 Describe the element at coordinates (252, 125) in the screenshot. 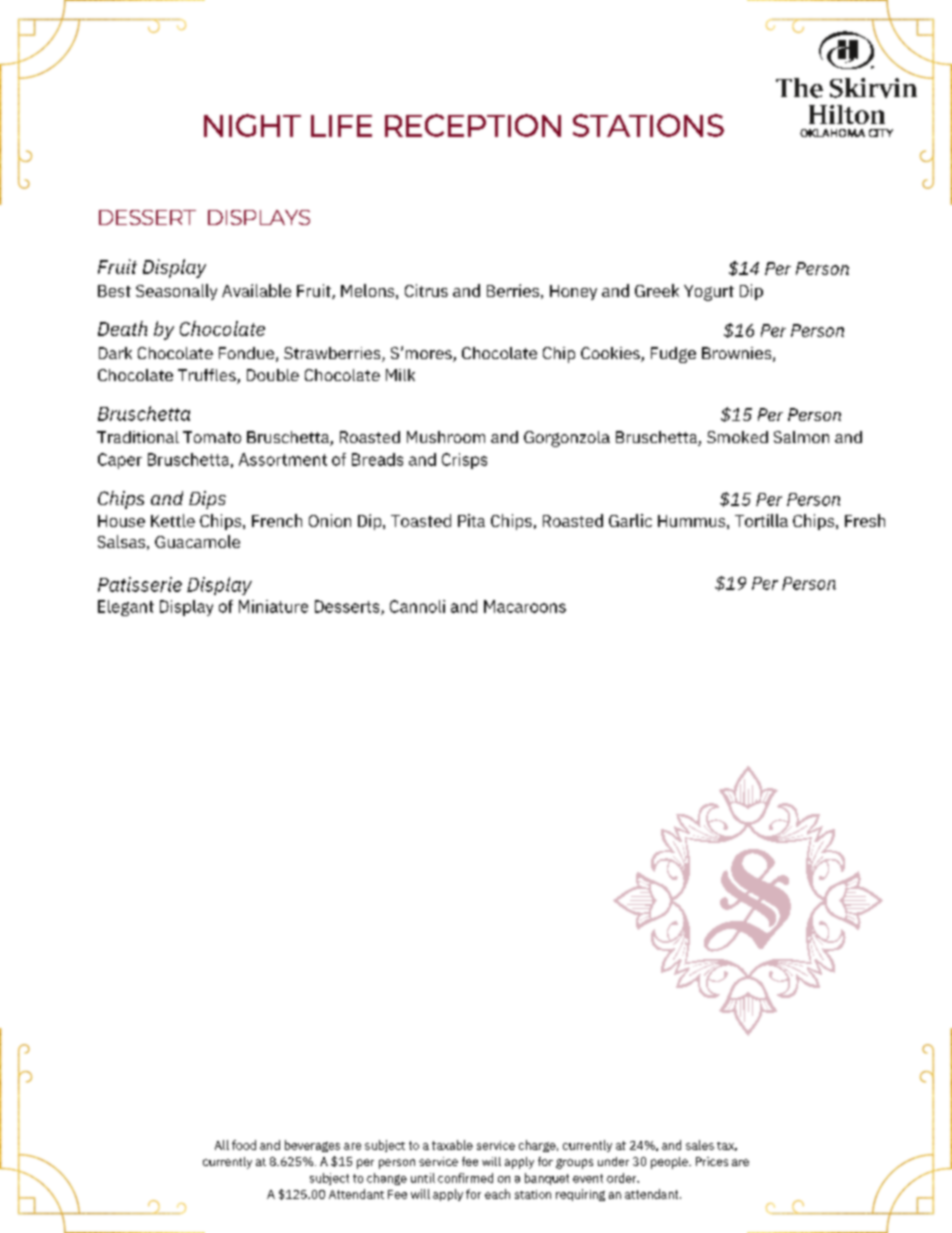

I see `NIGHT` at that location.
